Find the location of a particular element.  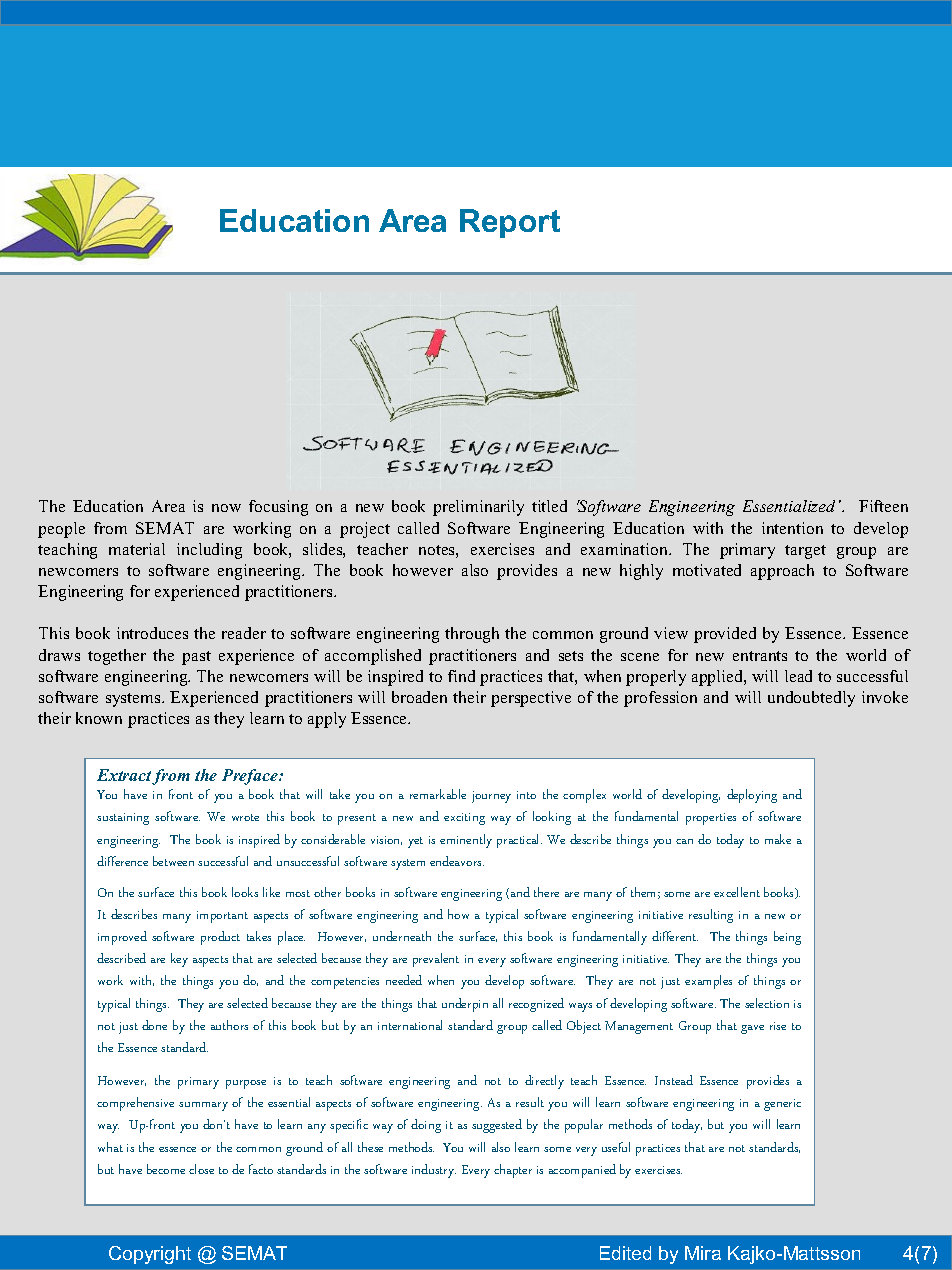

Report is located at coordinates (510, 223).
